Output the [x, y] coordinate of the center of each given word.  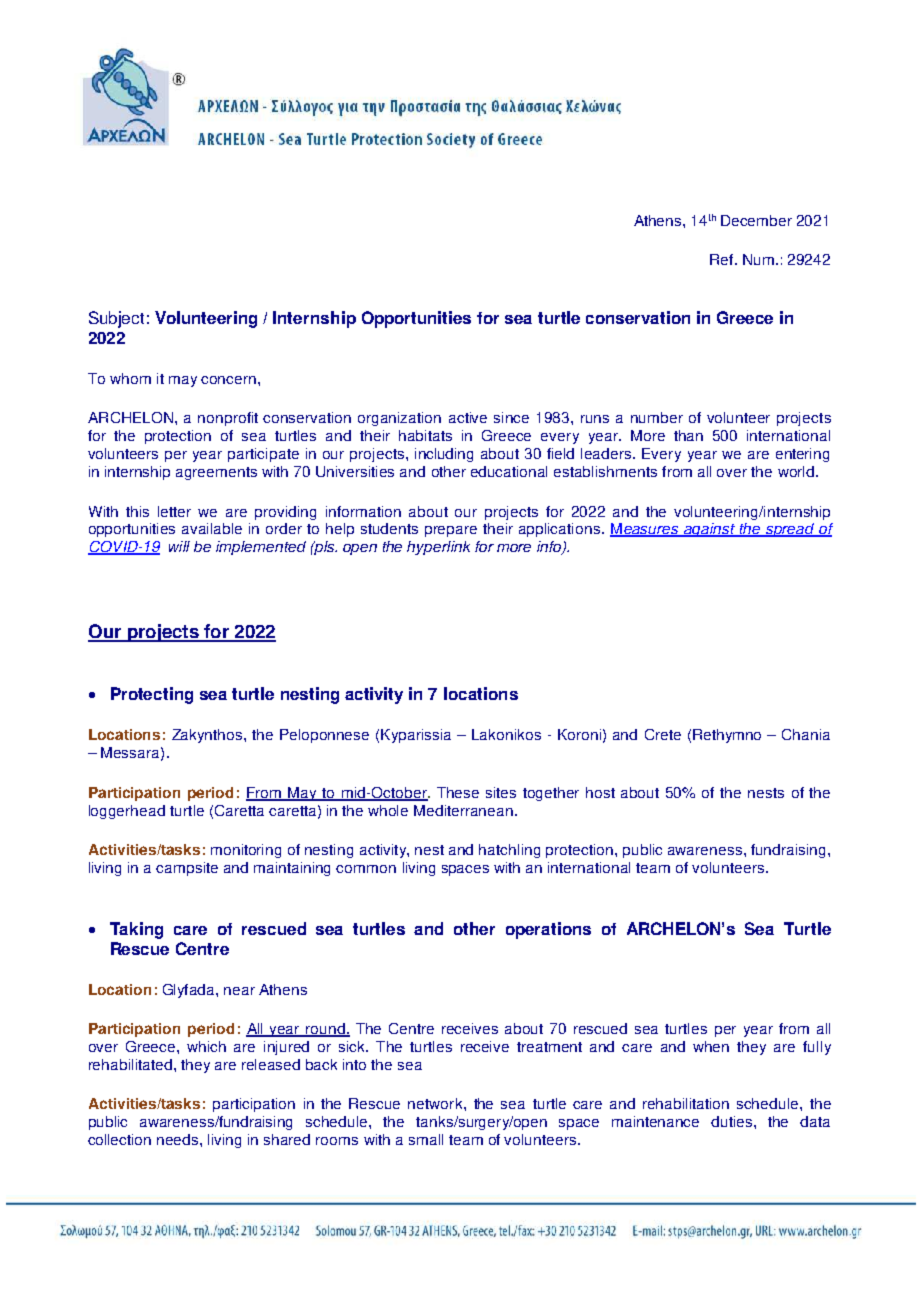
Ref [723, 259]
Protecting [152, 695]
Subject [116, 319]
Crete [663, 734]
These [458, 792]
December [756, 220]
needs [179, 1139]
